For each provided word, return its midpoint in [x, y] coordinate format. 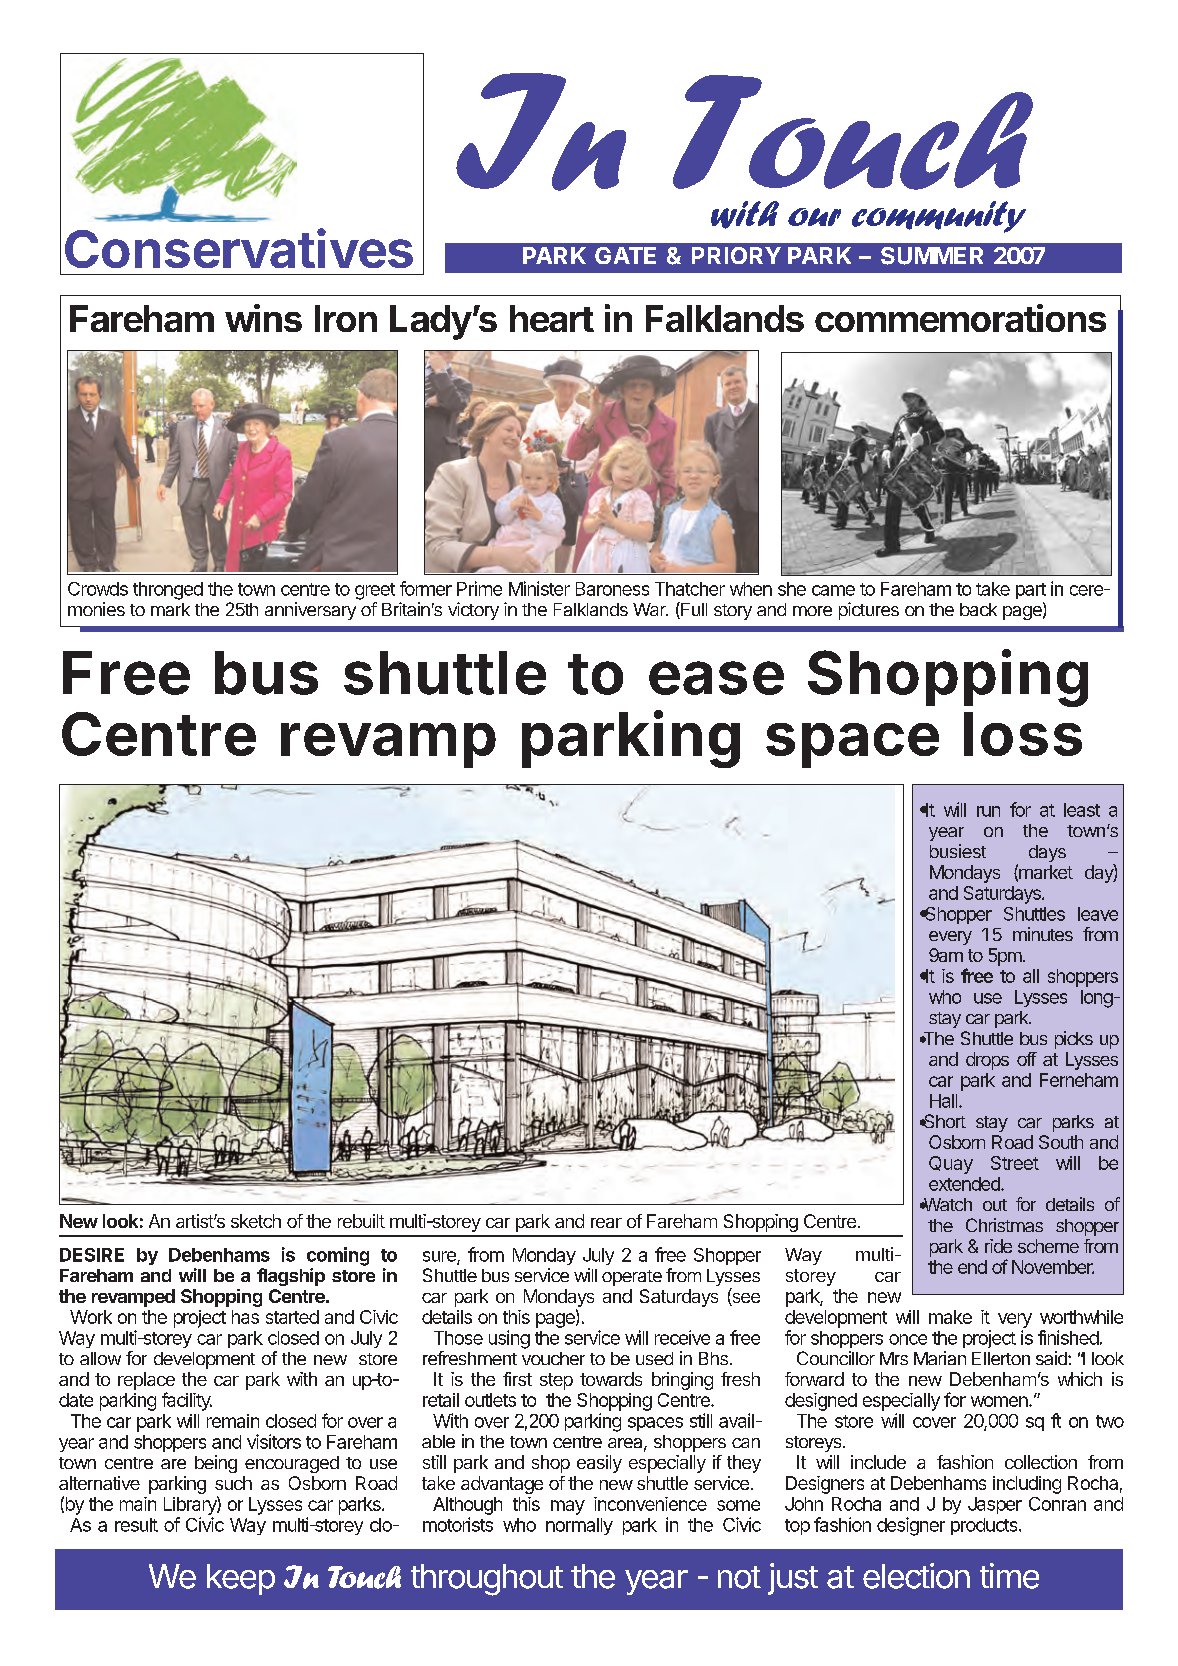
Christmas [1004, 1225]
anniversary [310, 611]
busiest [958, 851]
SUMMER [932, 256]
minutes [1043, 934]
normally [579, 1526]
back [978, 609]
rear [606, 1223]
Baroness [612, 589]
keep [241, 1579]
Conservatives [239, 248]
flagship [291, 1277]
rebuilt [361, 1221]
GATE [625, 255]
